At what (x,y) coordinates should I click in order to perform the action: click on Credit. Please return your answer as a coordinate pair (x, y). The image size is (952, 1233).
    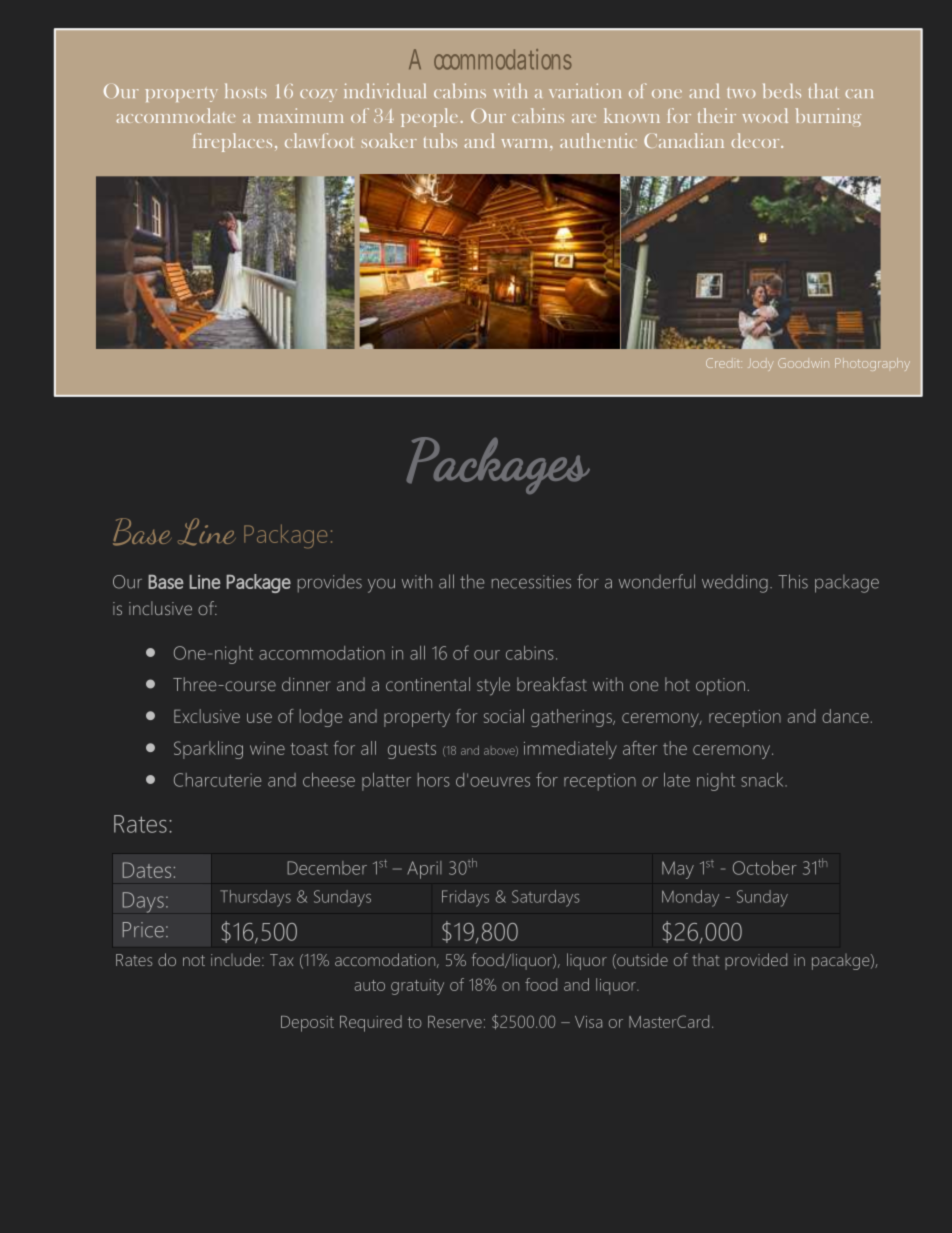
    Looking at the image, I should click on (724, 363).
